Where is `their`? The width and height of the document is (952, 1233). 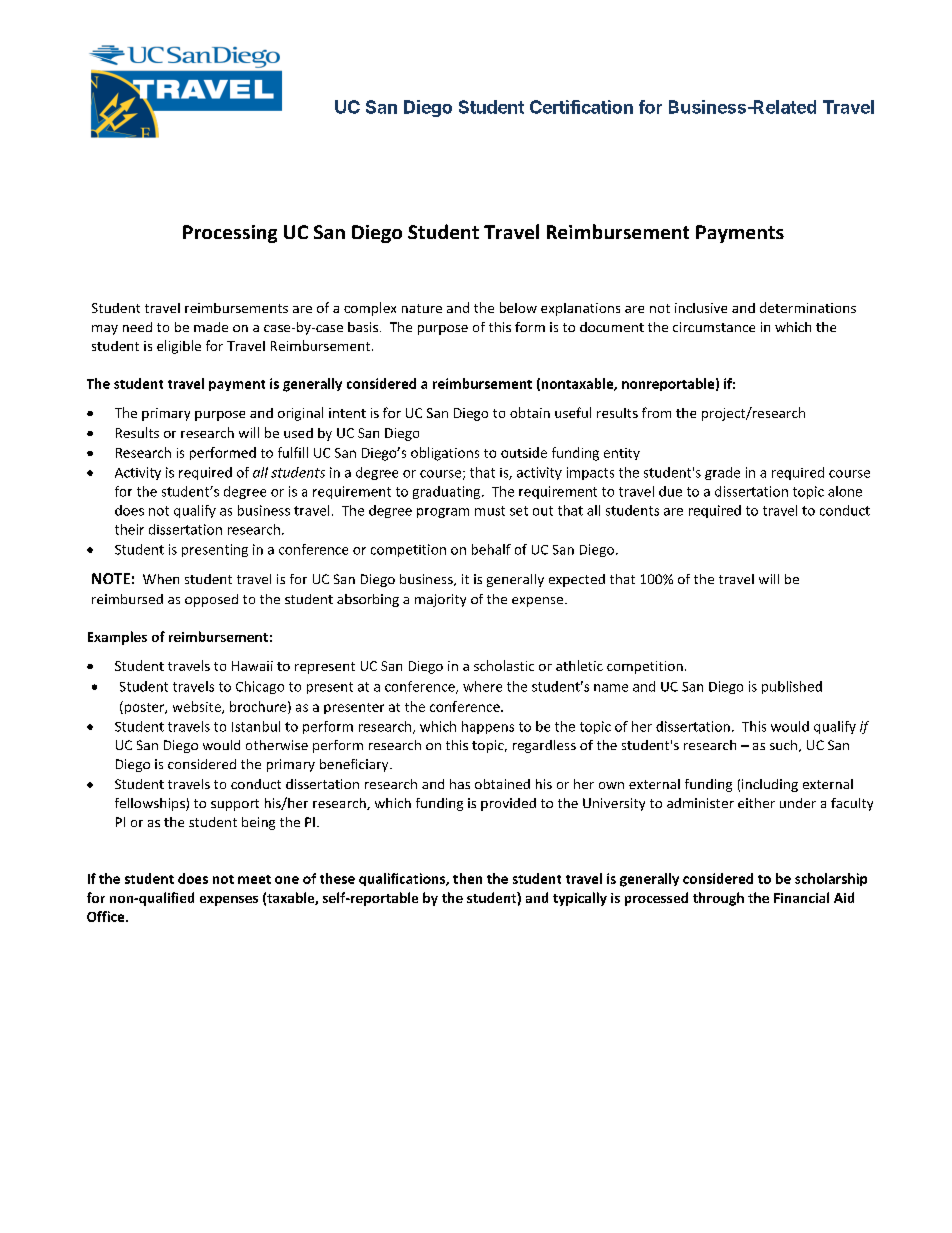 their is located at coordinates (129, 529).
